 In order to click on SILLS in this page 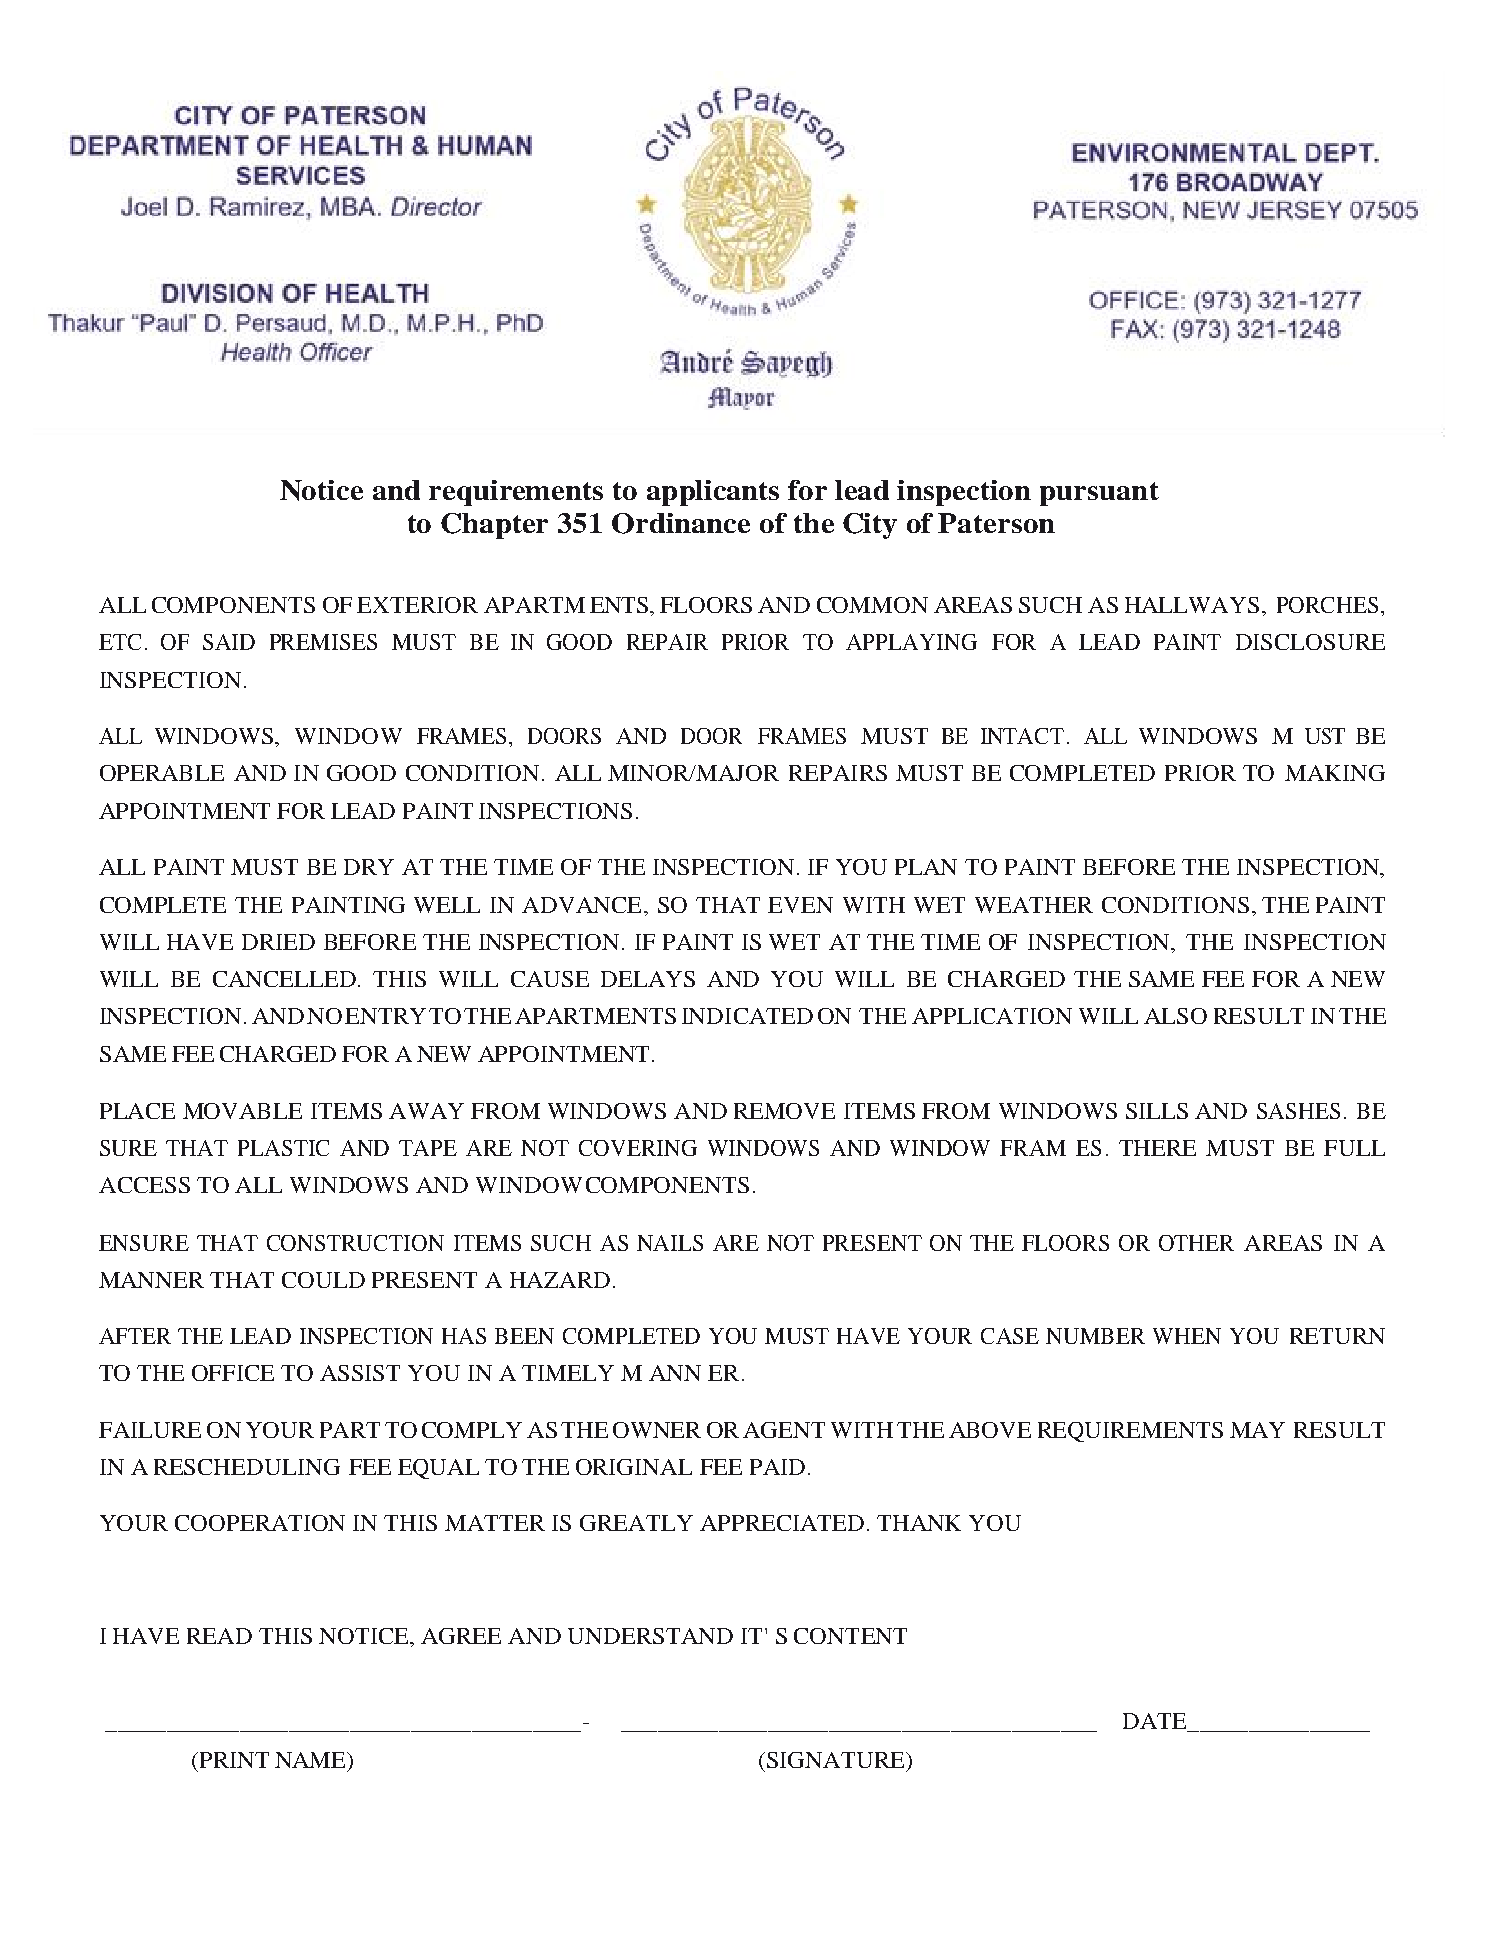, I will do `click(1157, 1111)`.
